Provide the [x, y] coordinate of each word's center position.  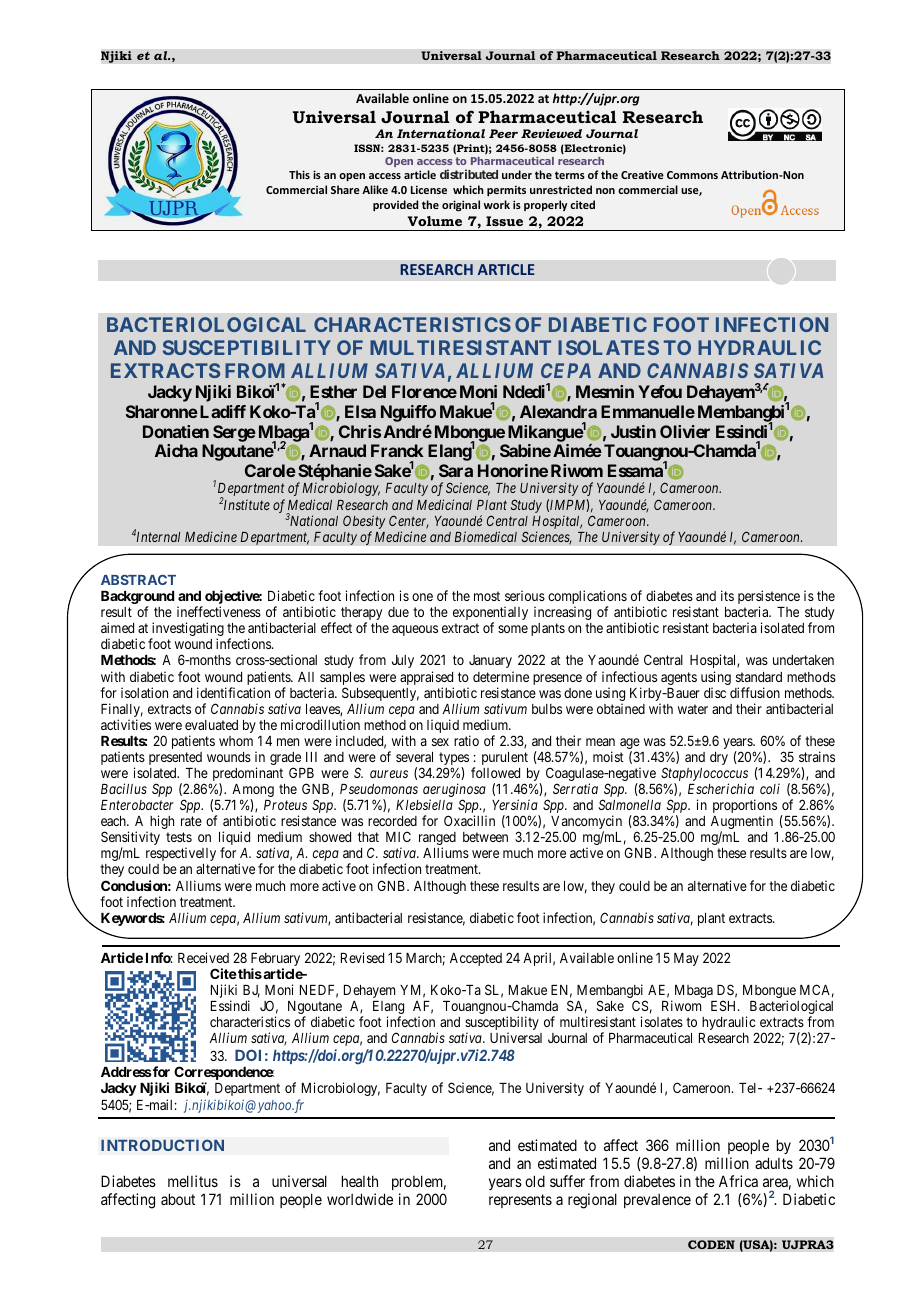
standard [759, 677]
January [490, 661]
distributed [469, 174]
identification [233, 692]
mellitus [193, 1181]
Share [345, 189]
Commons [692, 175]
